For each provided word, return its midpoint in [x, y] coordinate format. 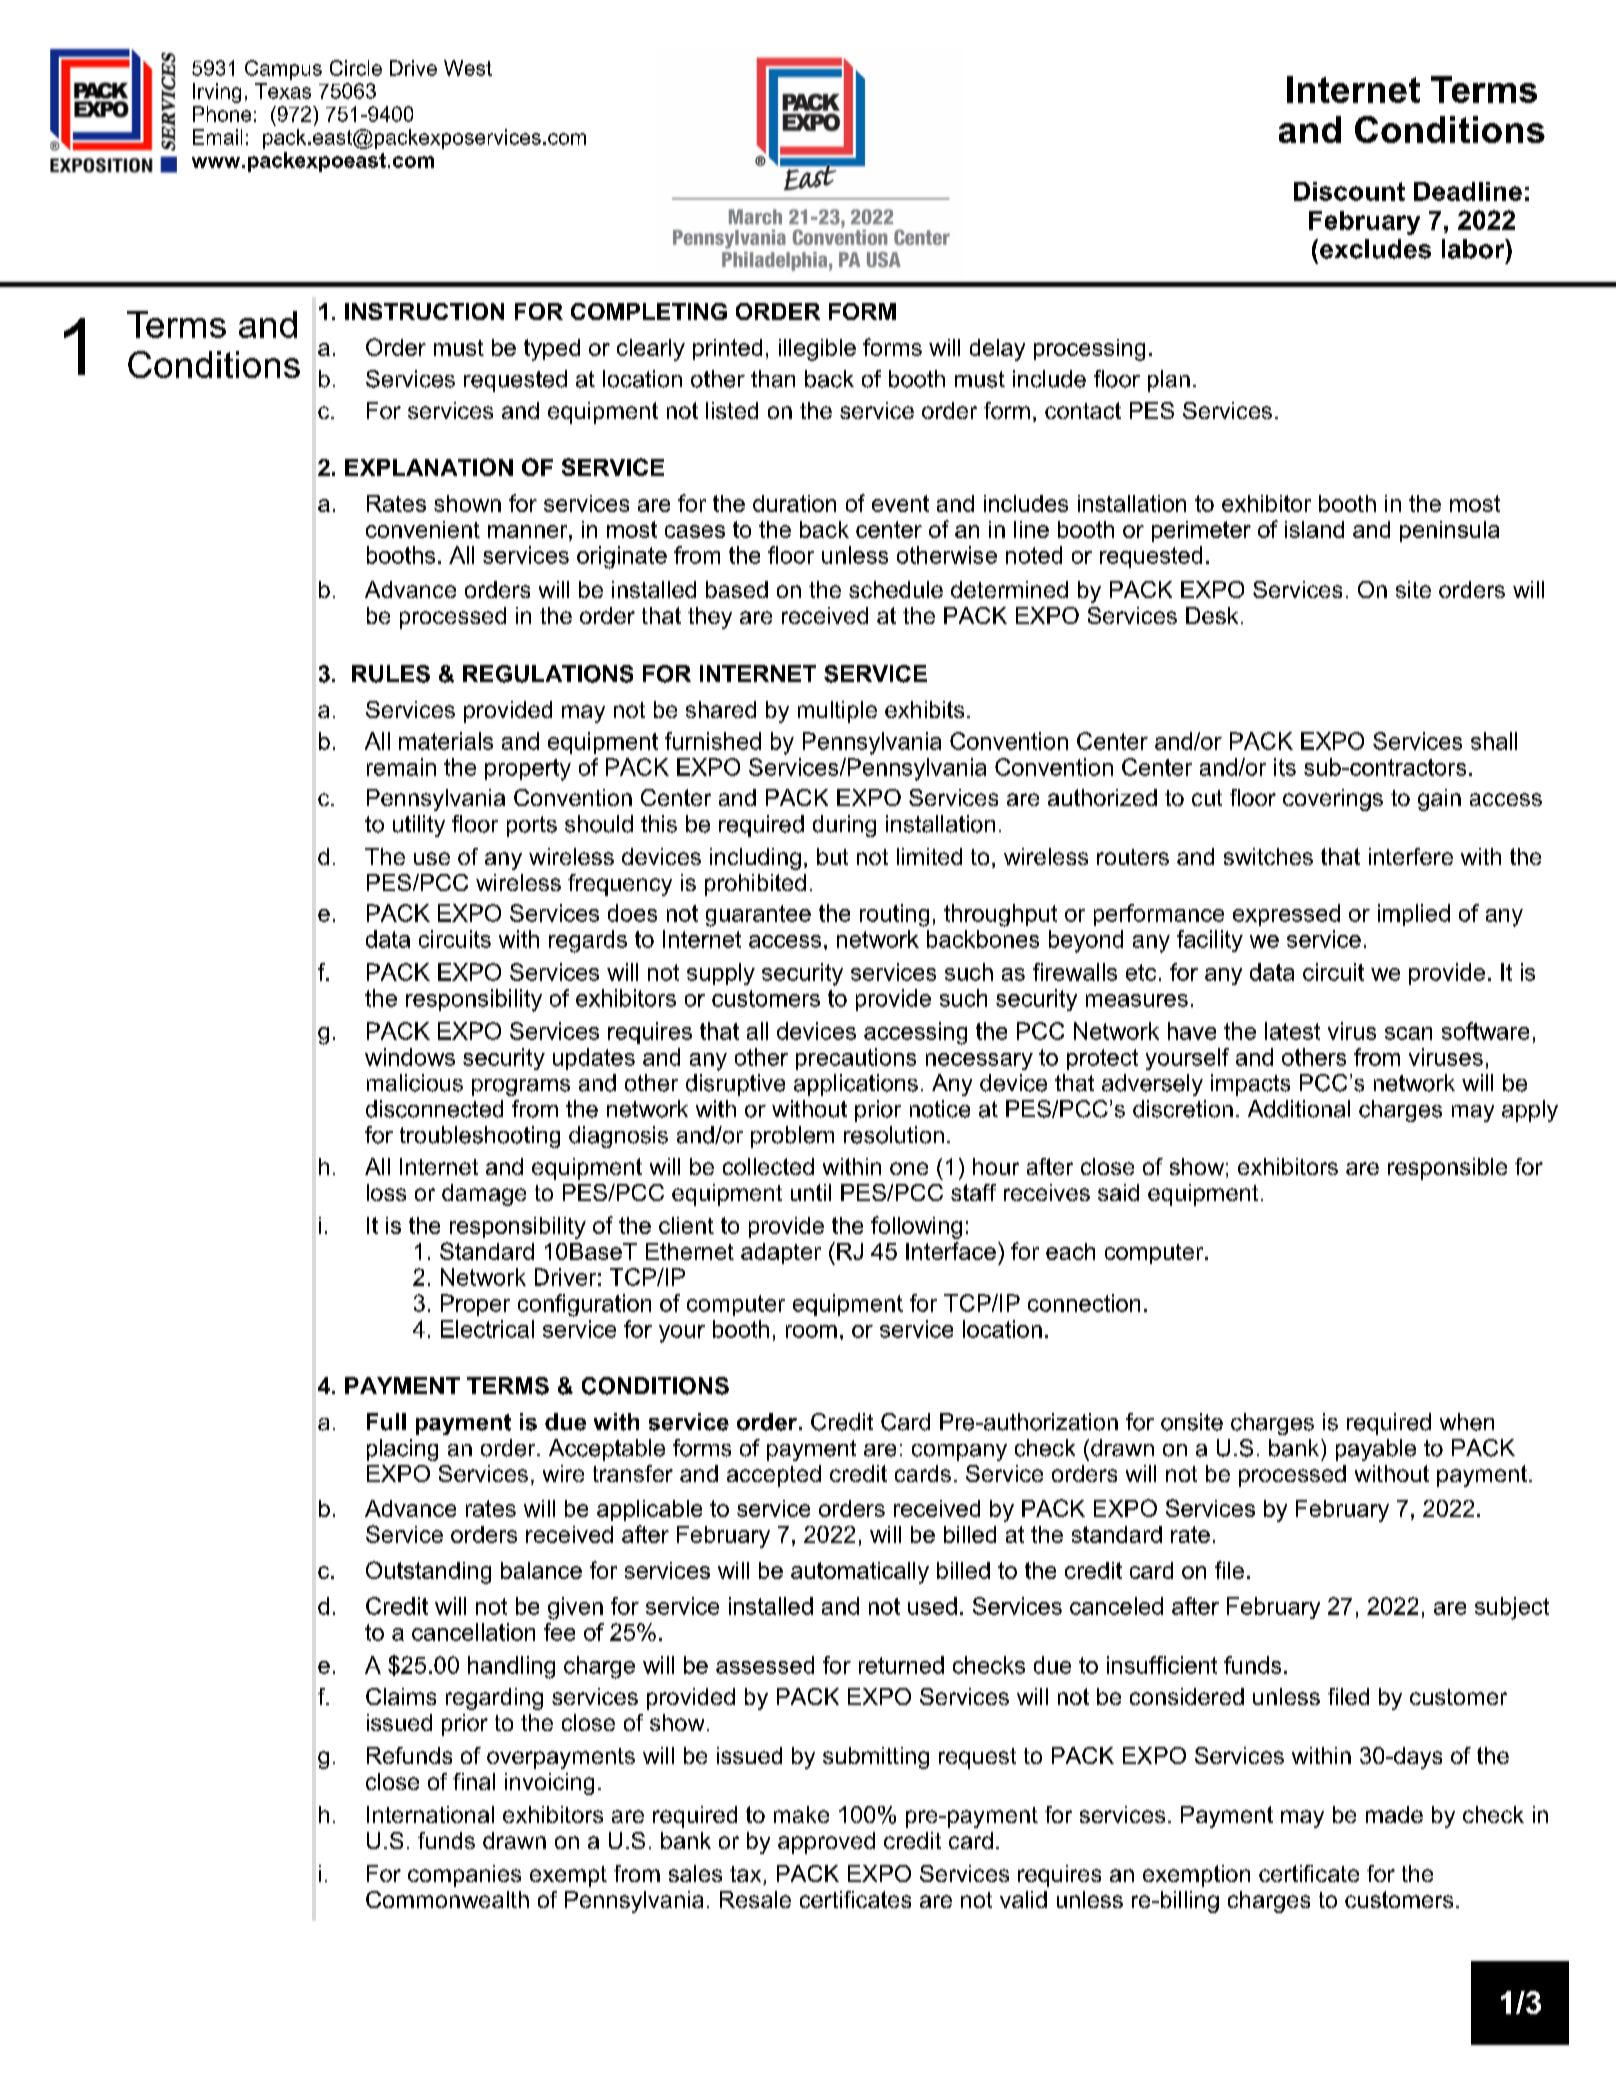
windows [410, 1057]
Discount [1349, 191]
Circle [356, 68]
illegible [817, 350]
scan [1408, 1033]
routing [894, 915]
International [430, 1814]
